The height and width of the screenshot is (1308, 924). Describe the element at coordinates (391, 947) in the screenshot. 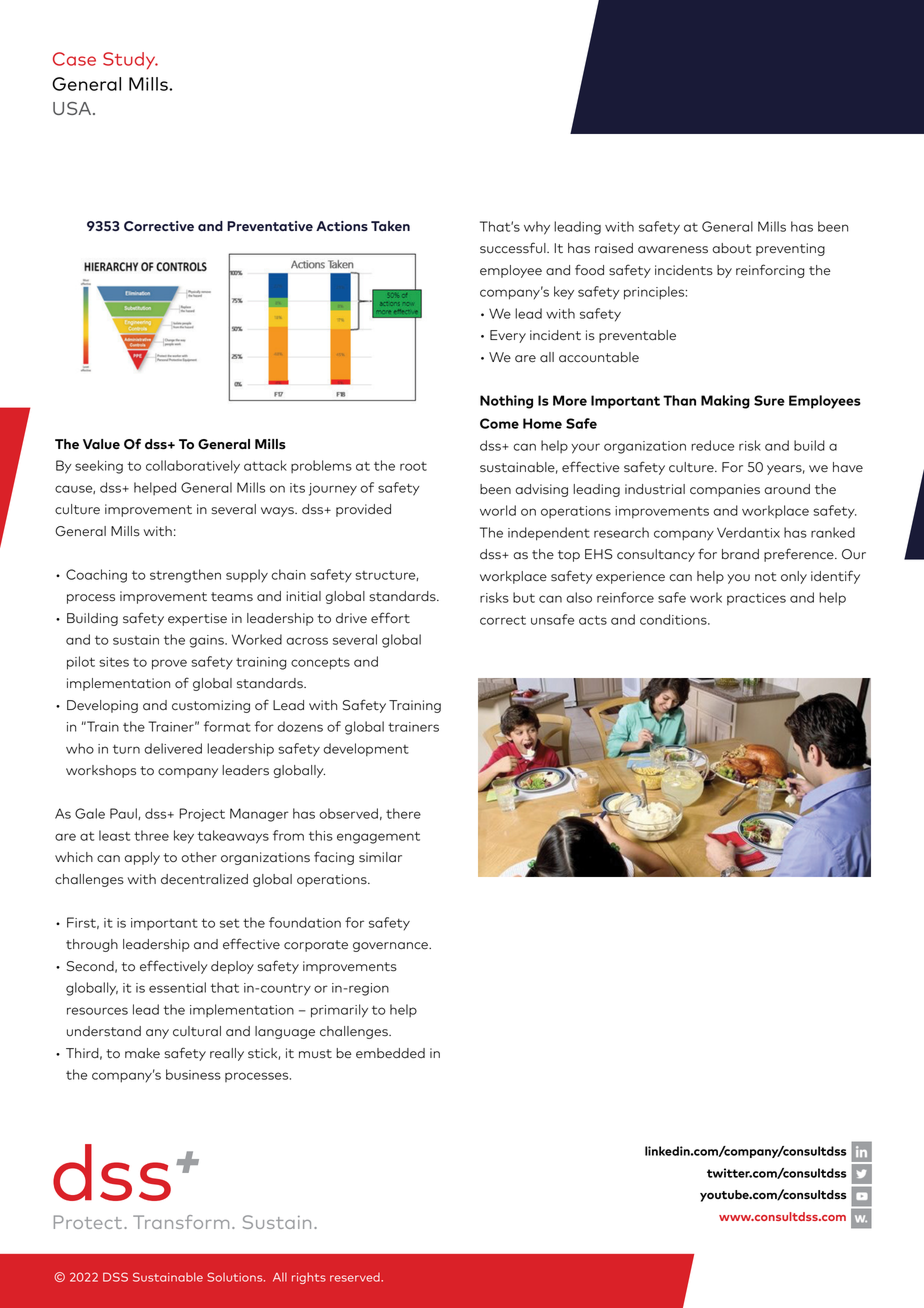

I see `governance` at that location.
